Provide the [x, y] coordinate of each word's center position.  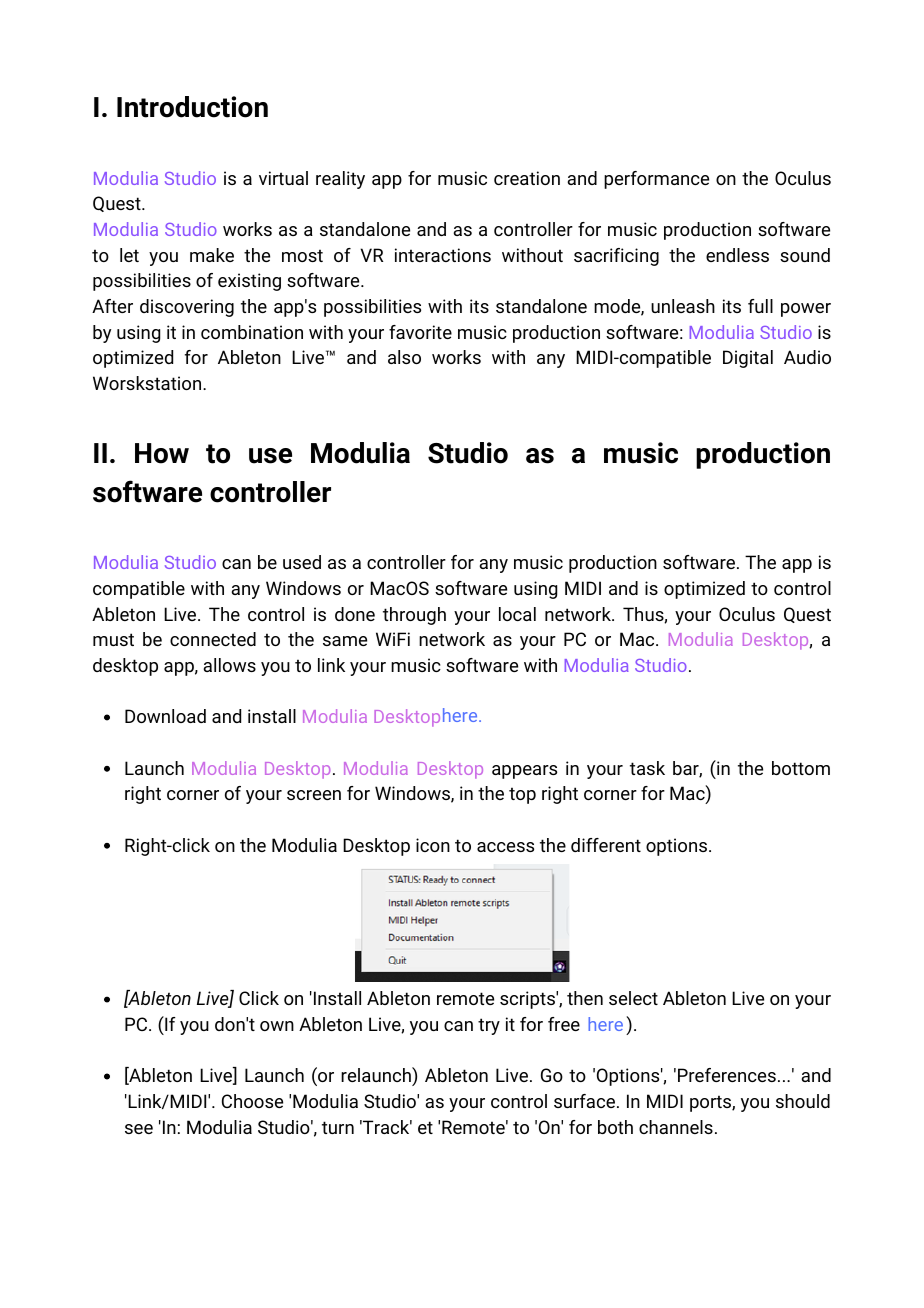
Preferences [727, 1075]
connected [213, 639]
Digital [748, 359]
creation [527, 178]
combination [252, 332]
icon [433, 845]
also [404, 357]
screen [314, 795]
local [517, 614]
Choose [252, 1101]
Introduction [192, 107]
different [606, 845]
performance [656, 180]
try [489, 1026]
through [414, 616]
